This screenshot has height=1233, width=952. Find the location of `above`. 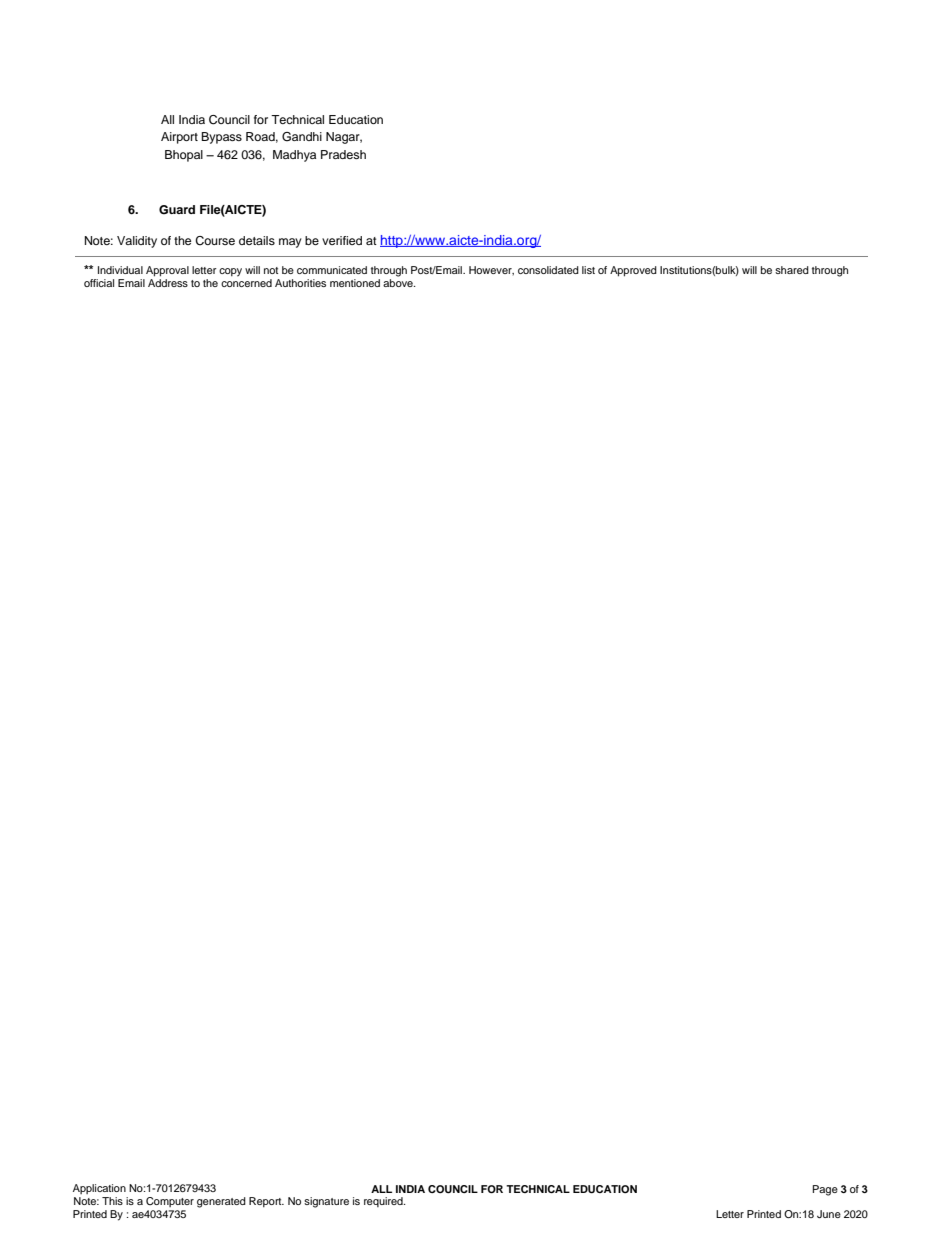

above is located at coordinates (399, 281).
